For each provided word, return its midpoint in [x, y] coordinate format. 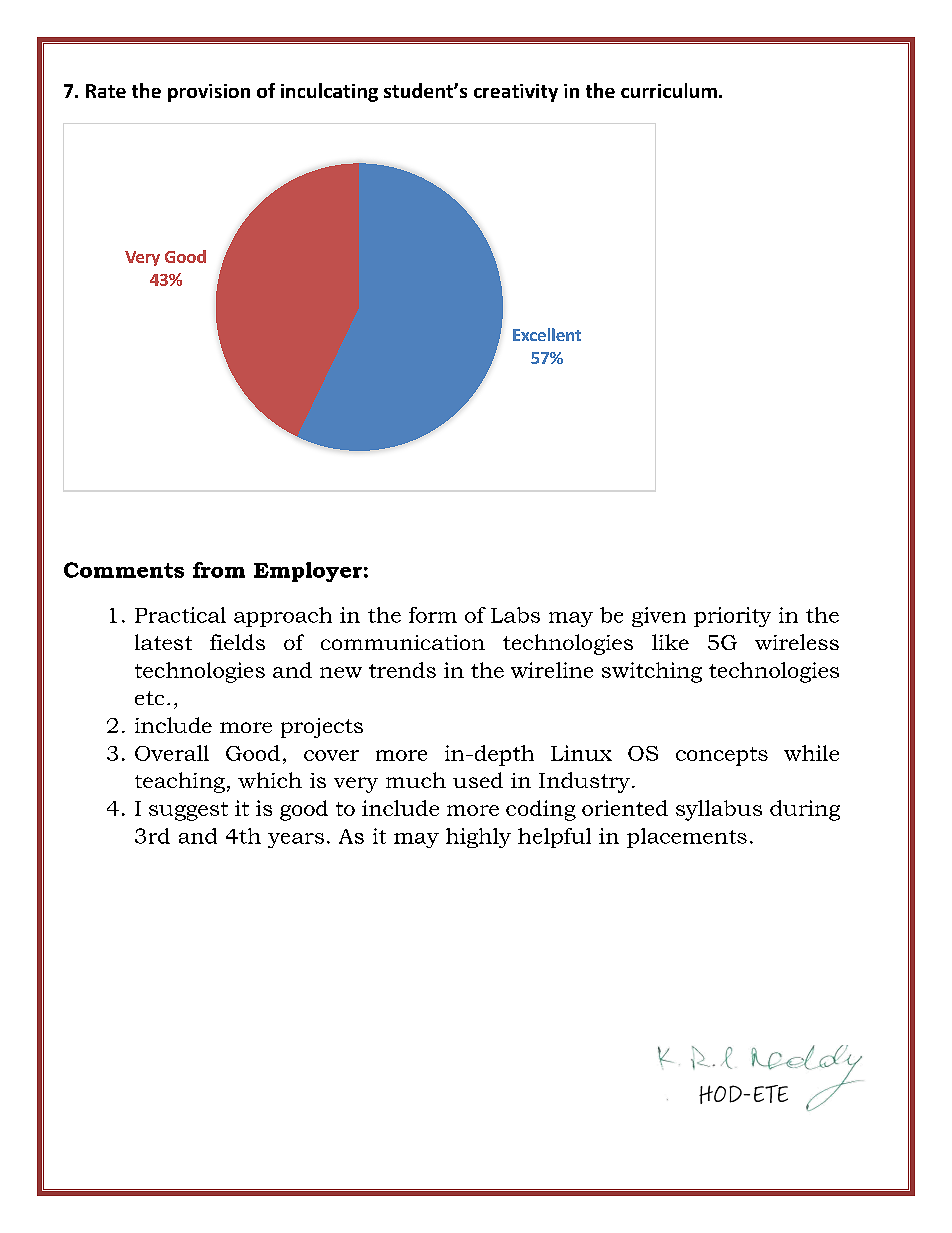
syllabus [719, 810]
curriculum [669, 90]
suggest [188, 811]
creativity [516, 93]
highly [478, 838]
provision [209, 93]
